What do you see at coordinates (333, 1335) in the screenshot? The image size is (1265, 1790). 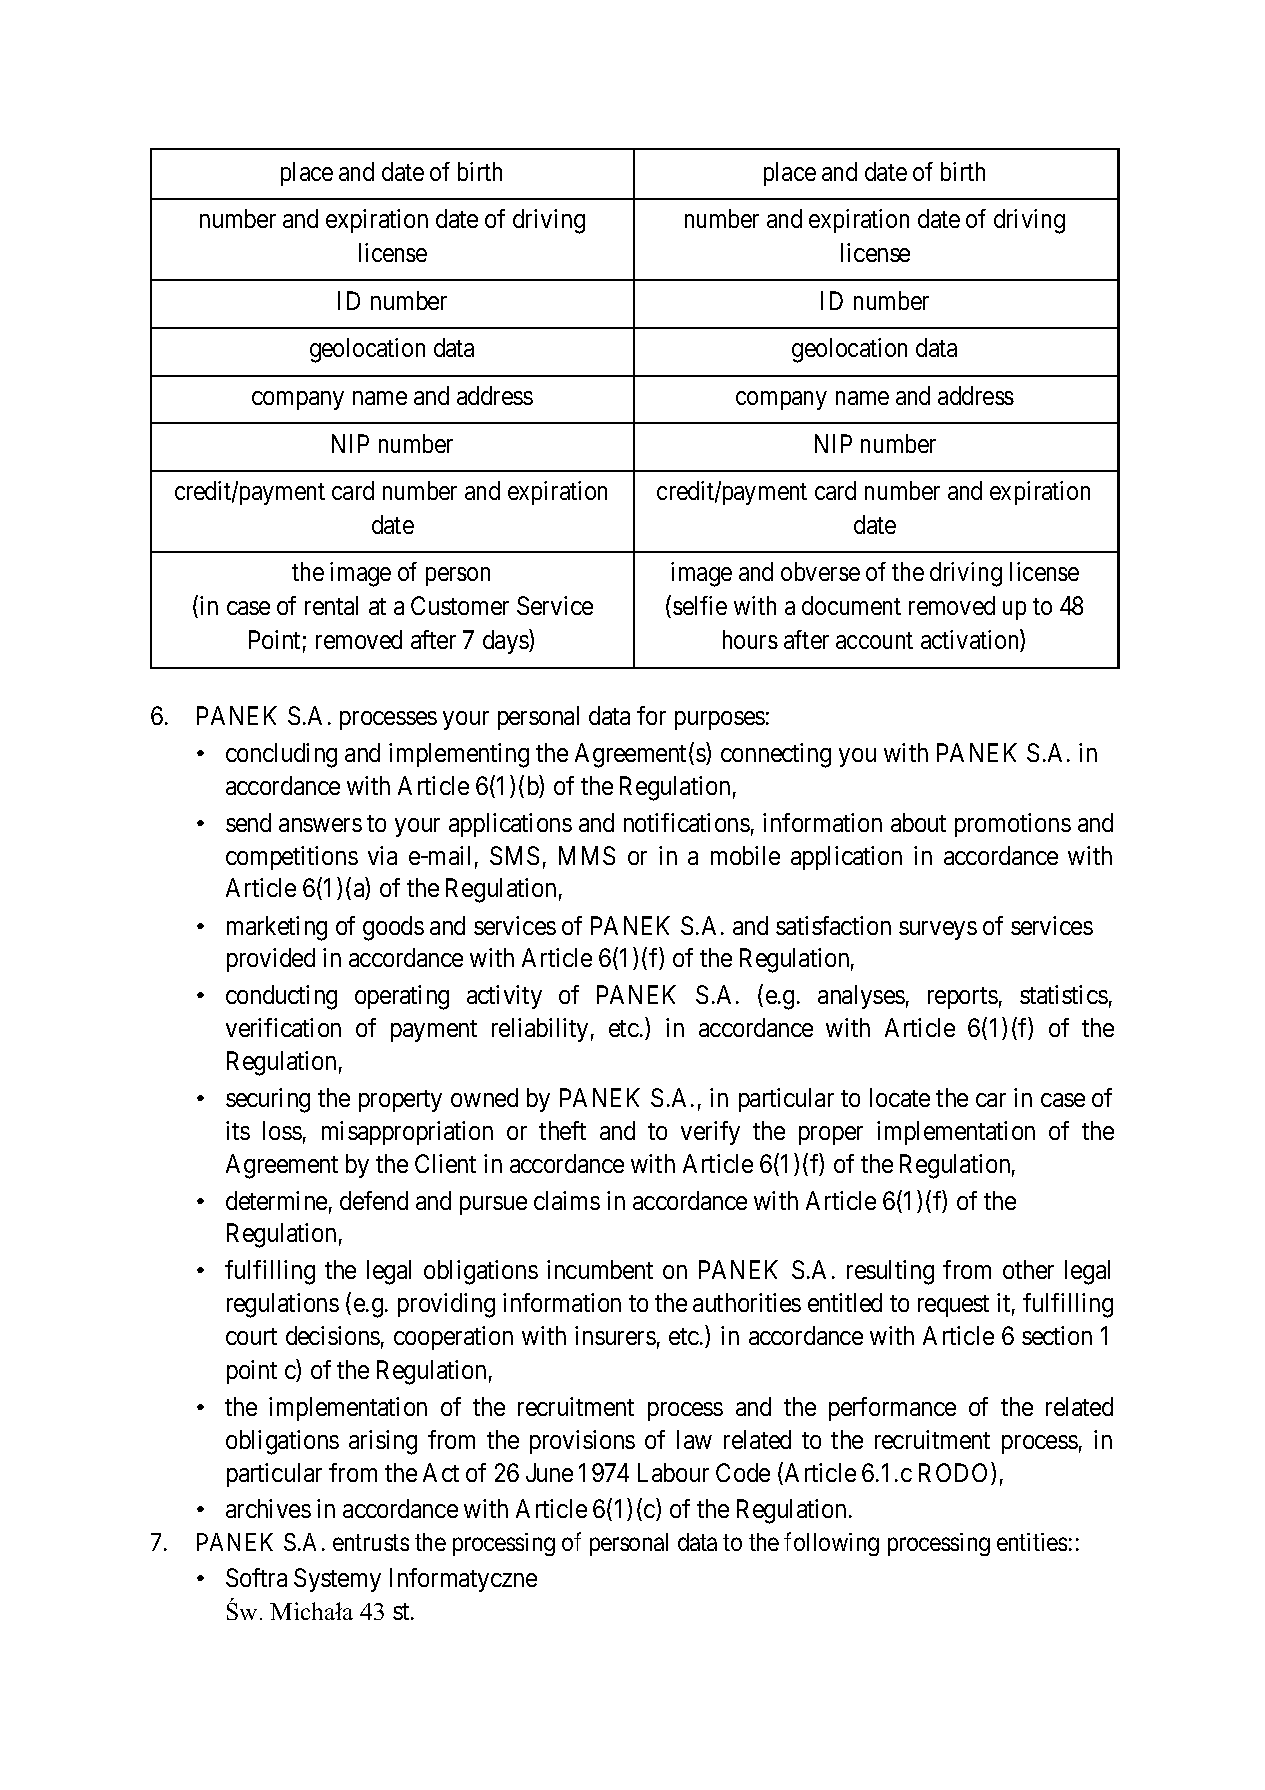 I see `decisions` at bounding box center [333, 1335].
